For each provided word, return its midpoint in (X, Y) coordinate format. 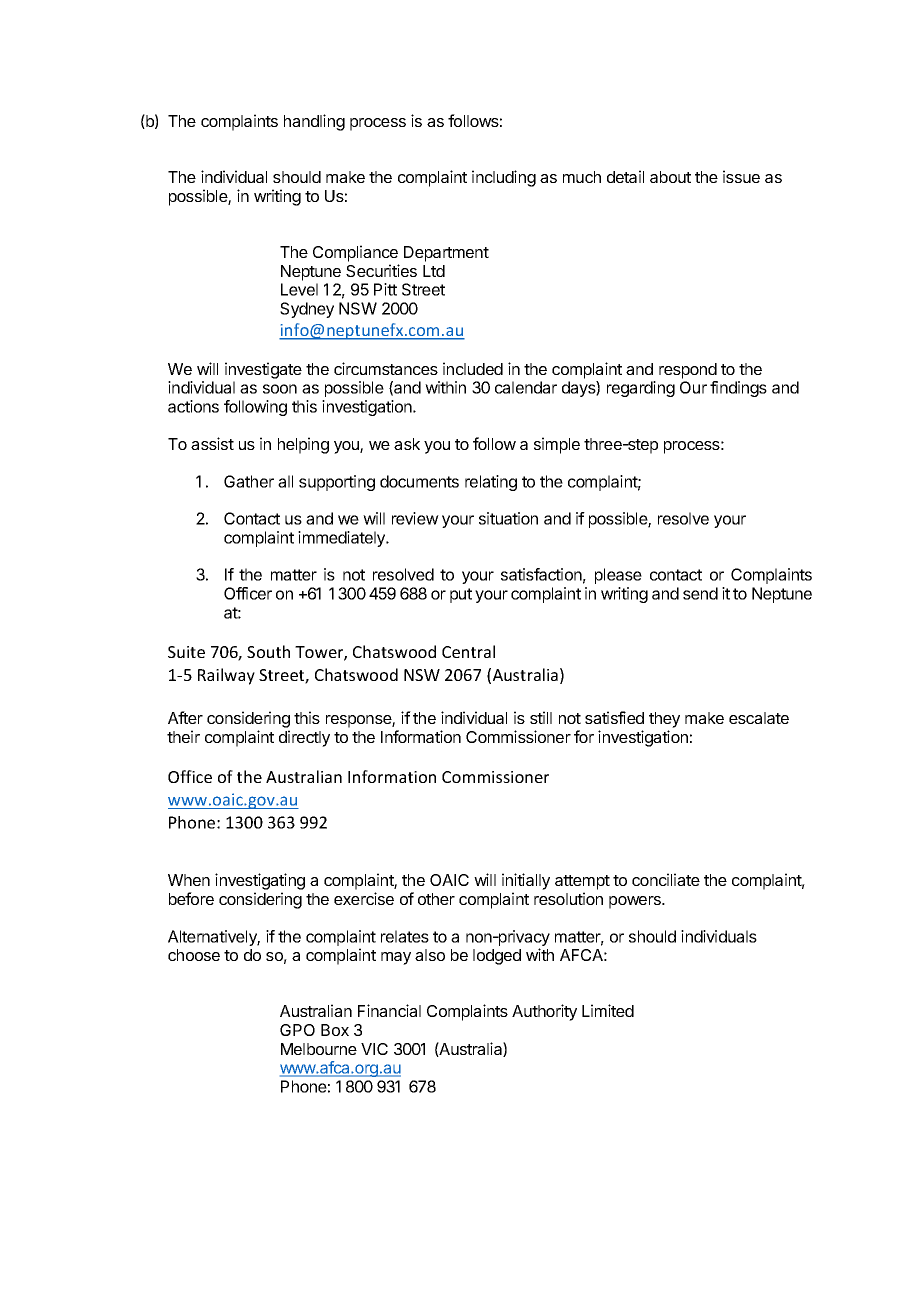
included (473, 368)
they (664, 720)
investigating (260, 881)
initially (526, 881)
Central (468, 651)
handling (314, 122)
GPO (297, 1030)
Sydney (307, 310)
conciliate (666, 879)
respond (688, 371)
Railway (226, 676)
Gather (249, 481)
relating (491, 483)
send (700, 593)
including (504, 178)
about (670, 177)
